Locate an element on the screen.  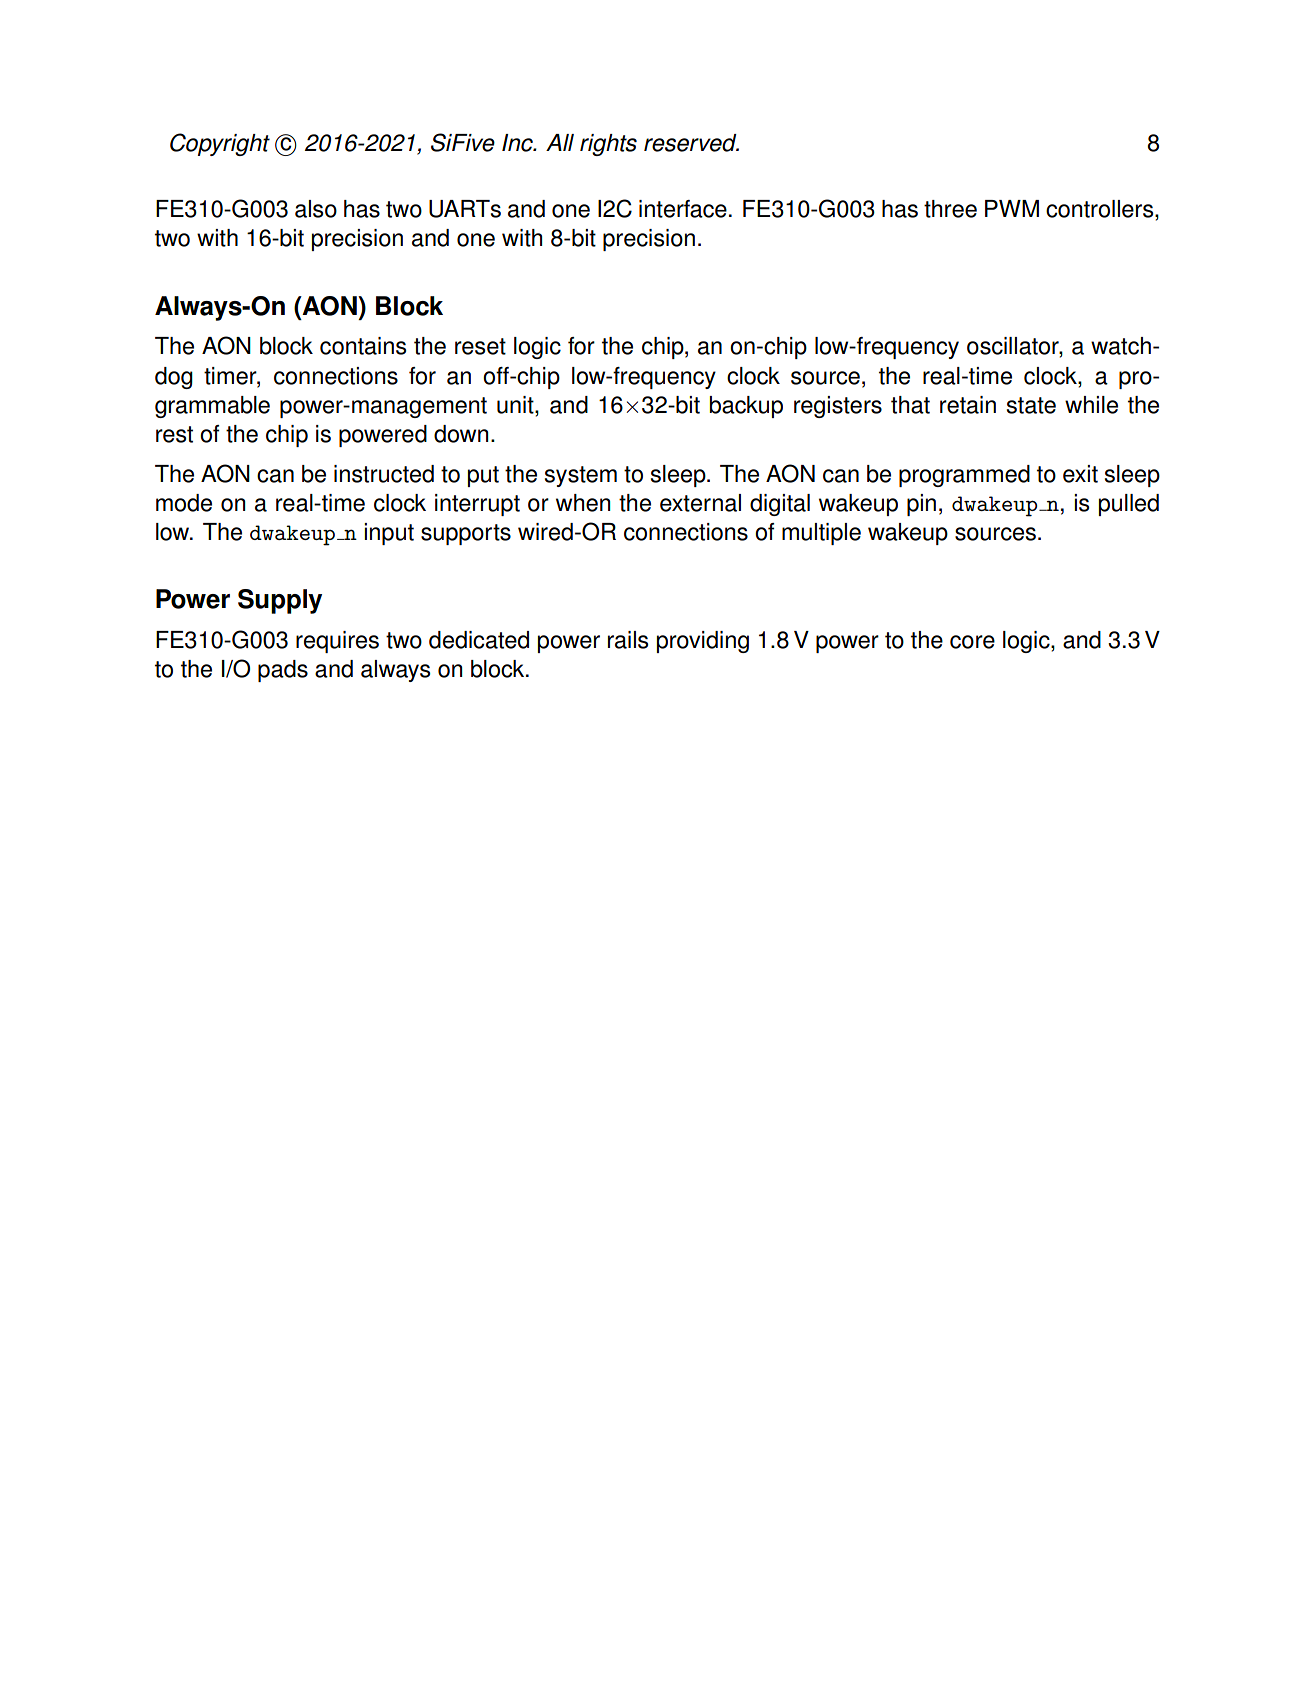
PWM is located at coordinates (1012, 208).
